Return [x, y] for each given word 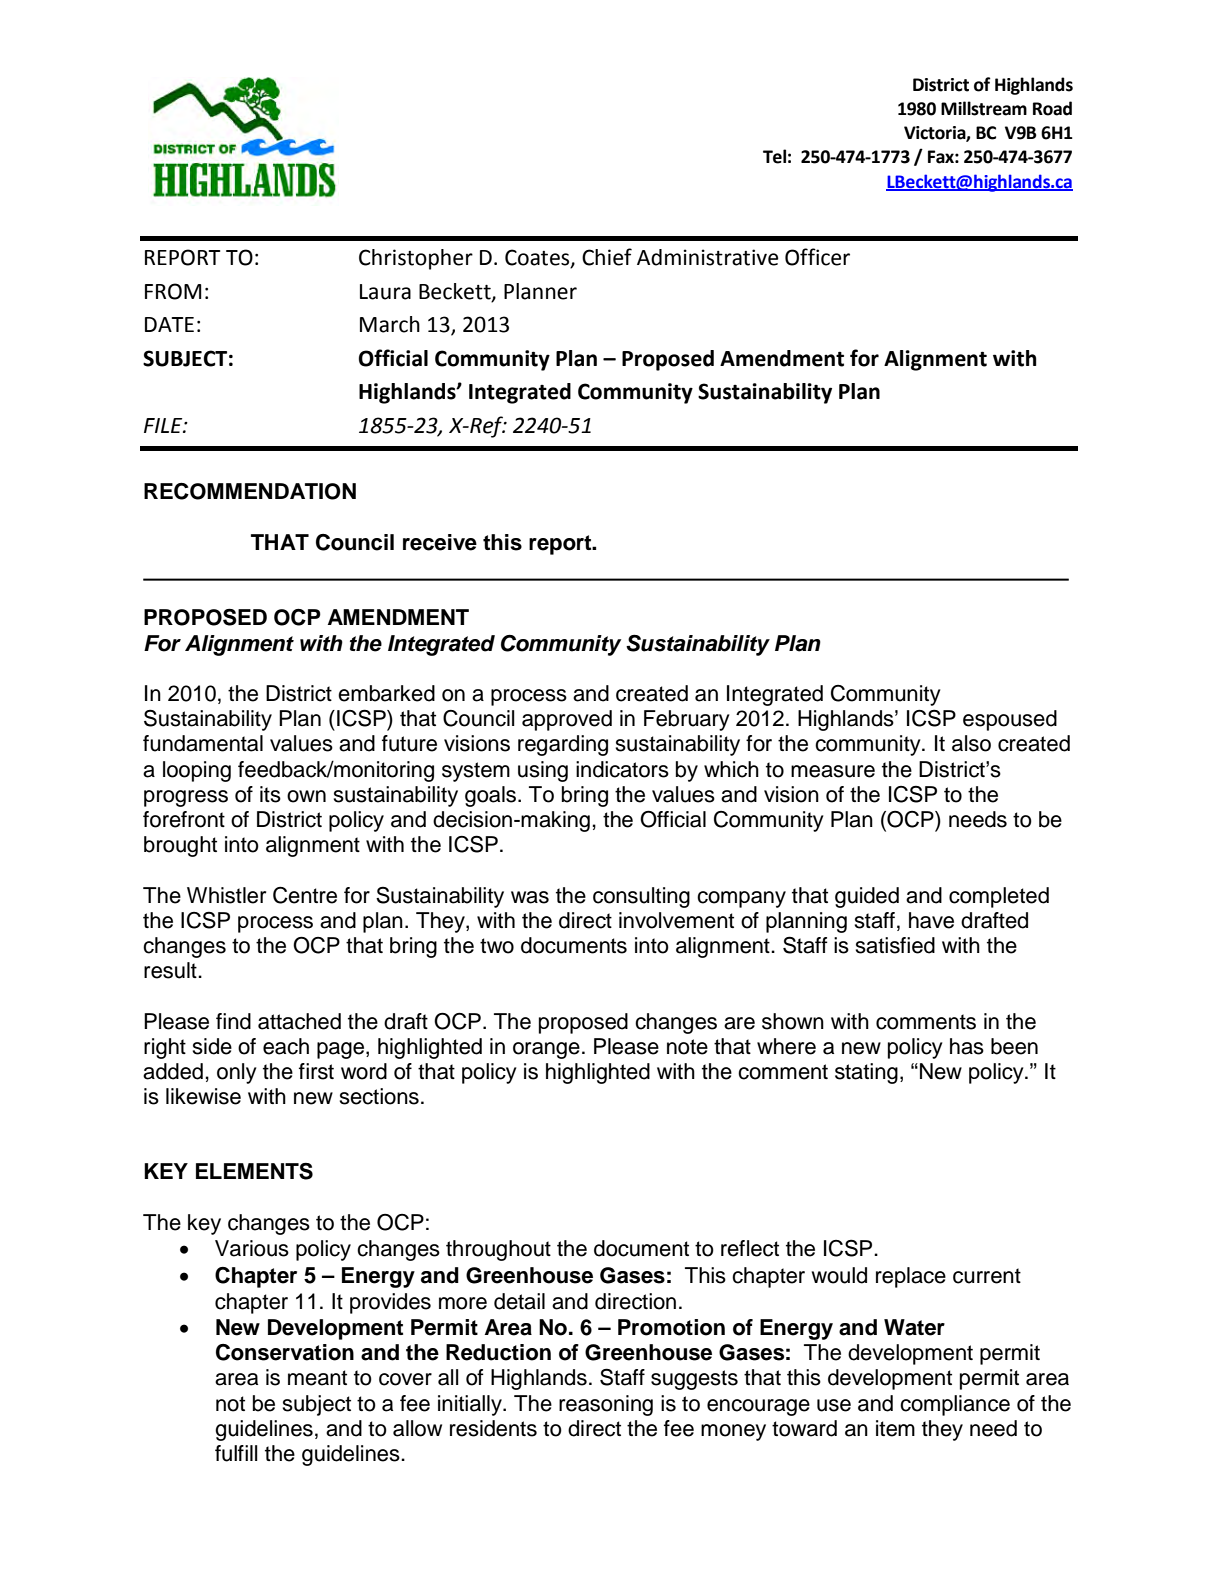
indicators [622, 769]
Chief [607, 257]
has [967, 1046]
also [971, 743]
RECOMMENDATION [250, 491]
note [687, 1047]
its [270, 794]
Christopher [416, 259]
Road [1052, 108]
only [237, 1073]
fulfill [236, 1453]
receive [440, 542]
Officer [817, 257]
